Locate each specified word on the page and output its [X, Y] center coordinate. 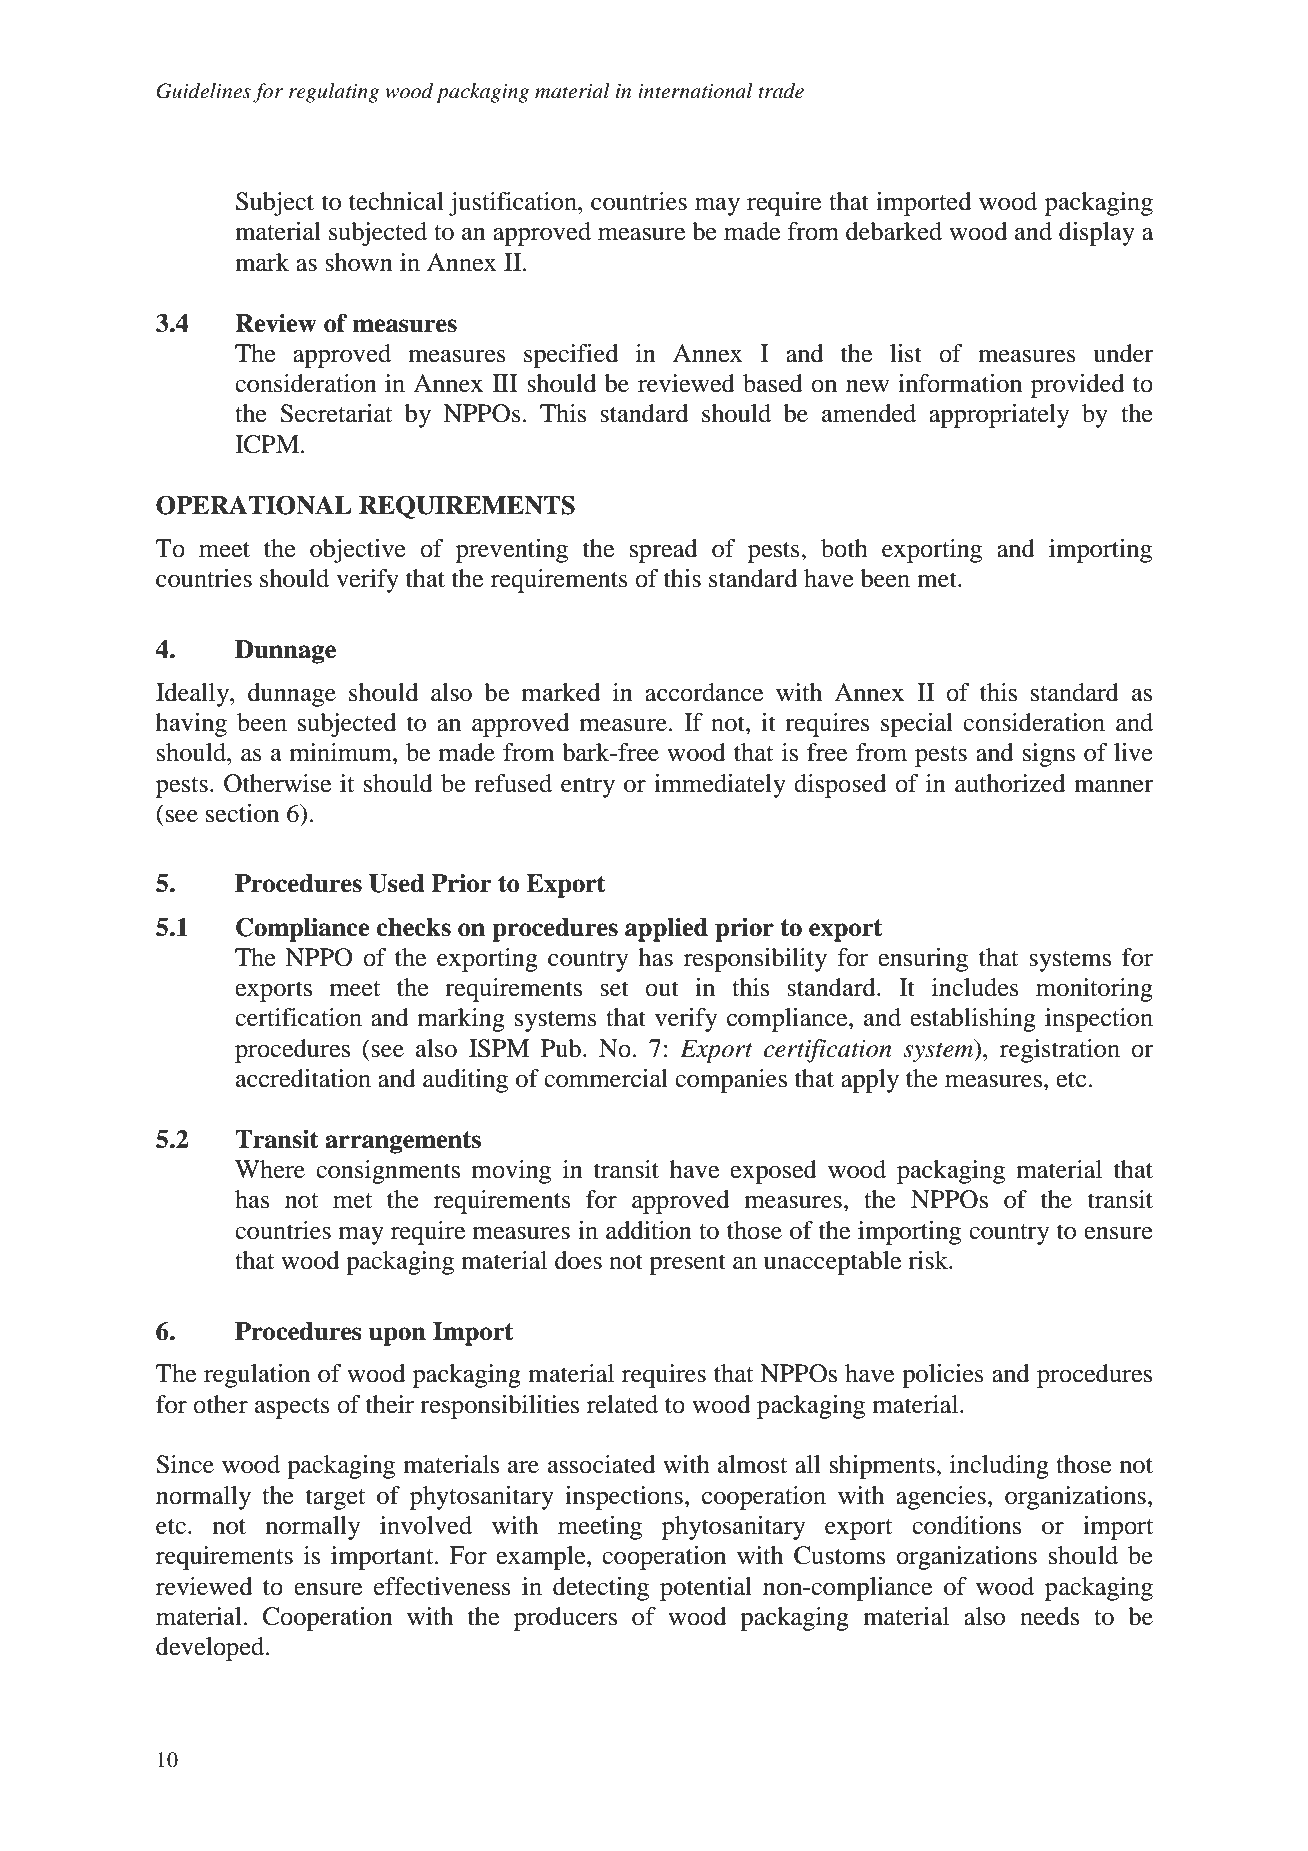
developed [211, 1649]
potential [706, 1589]
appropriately [999, 416]
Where [270, 1169]
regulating [334, 93]
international [695, 91]
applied [666, 930]
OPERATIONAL [254, 505]
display [1097, 234]
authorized [1010, 783]
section [242, 813]
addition [649, 1230]
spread [663, 551]
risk [929, 1260]
